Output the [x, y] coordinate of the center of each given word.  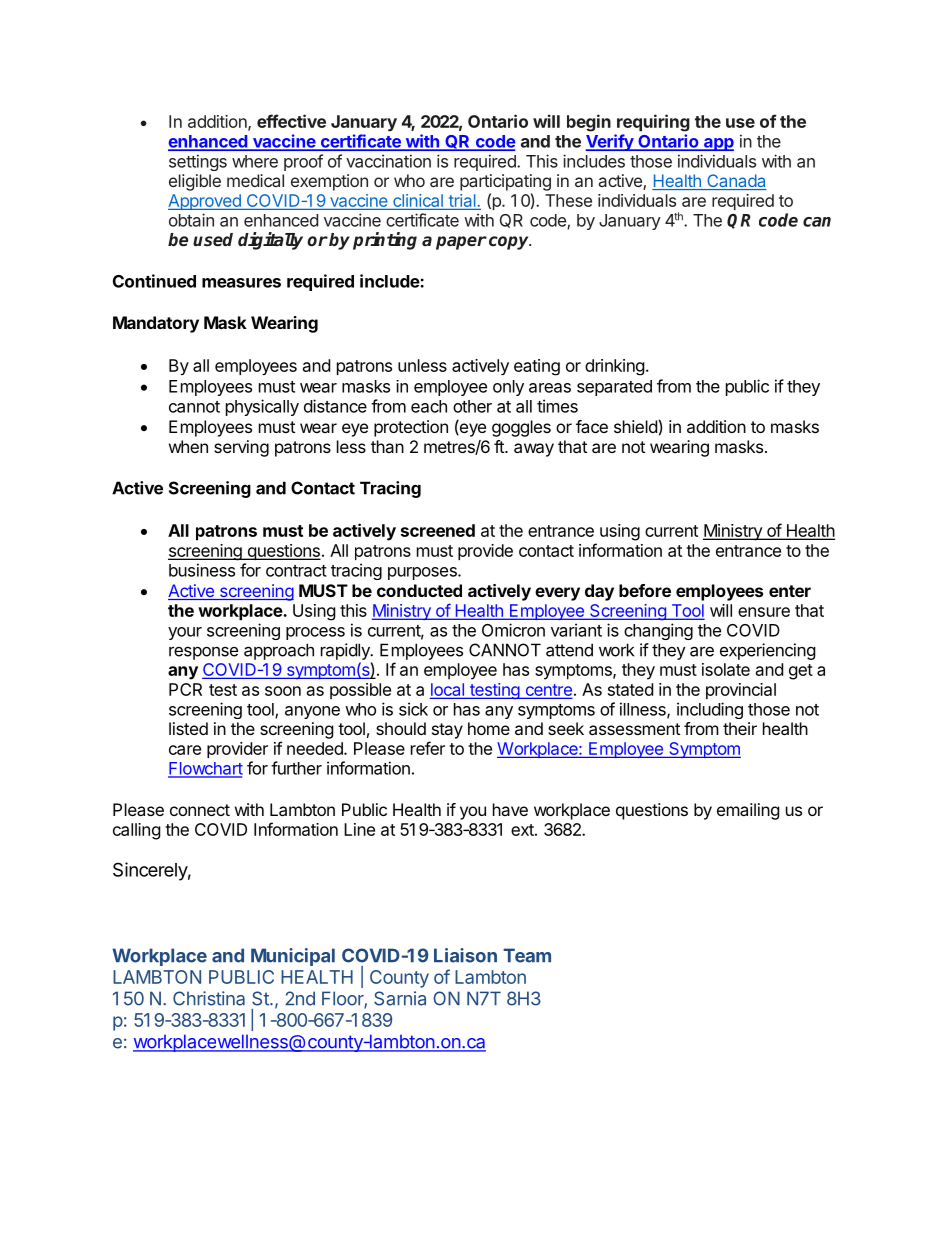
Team [527, 955]
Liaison [465, 955]
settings [198, 162]
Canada [736, 182]
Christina [209, 998]
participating [505, 182]
